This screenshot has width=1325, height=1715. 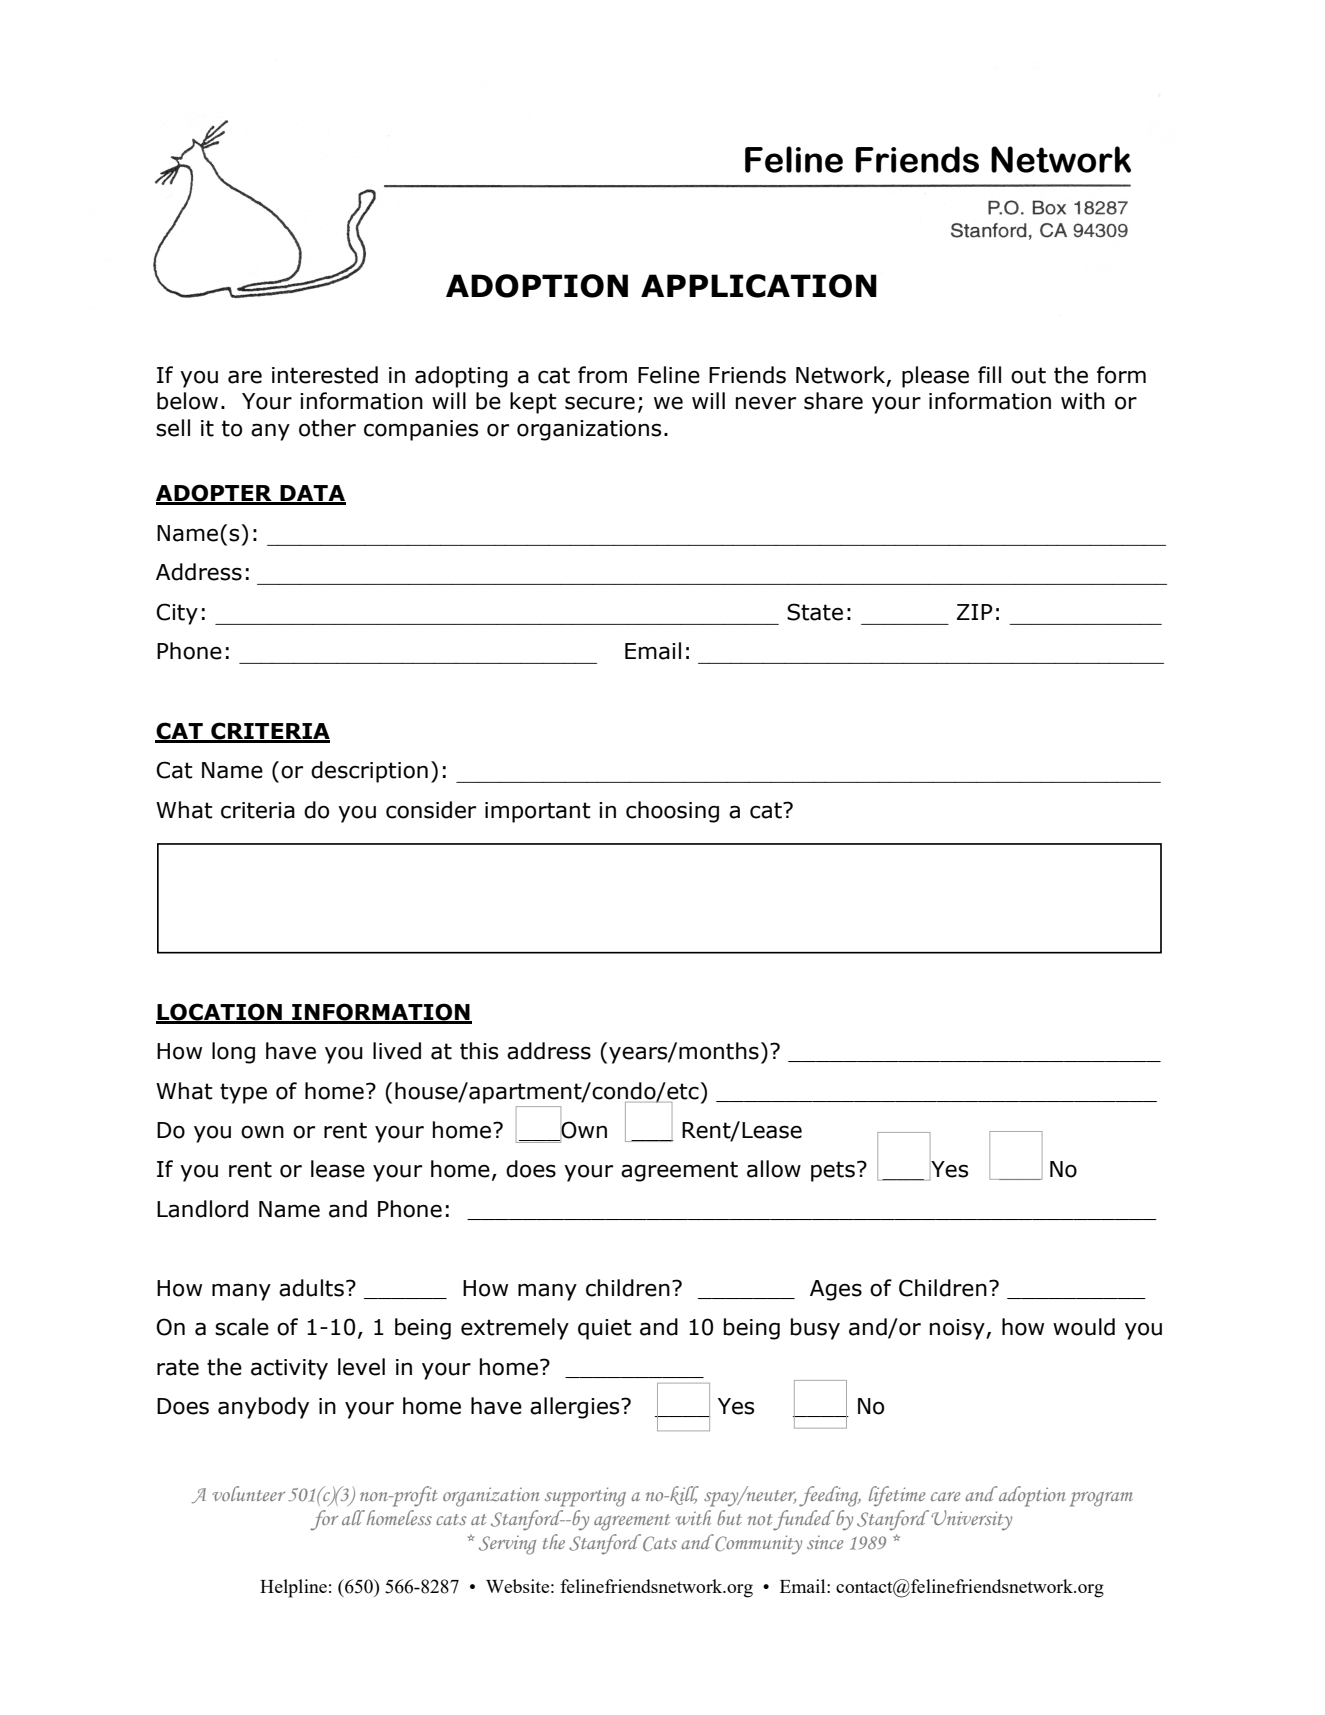 I want to click on long, so click(x=233, y=1053).
